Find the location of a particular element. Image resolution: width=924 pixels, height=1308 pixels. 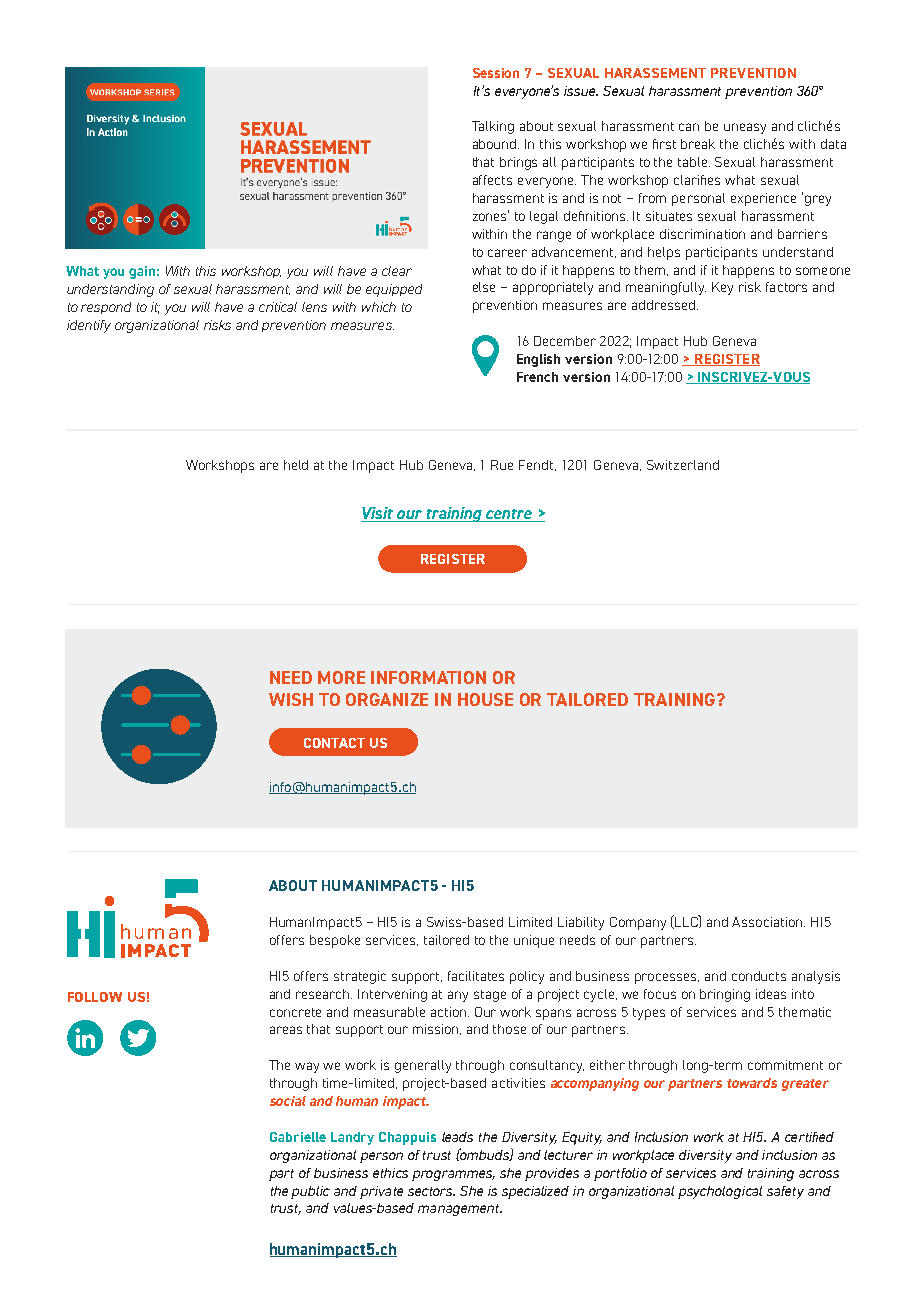

Talking is located at coordinates (493, 127).
